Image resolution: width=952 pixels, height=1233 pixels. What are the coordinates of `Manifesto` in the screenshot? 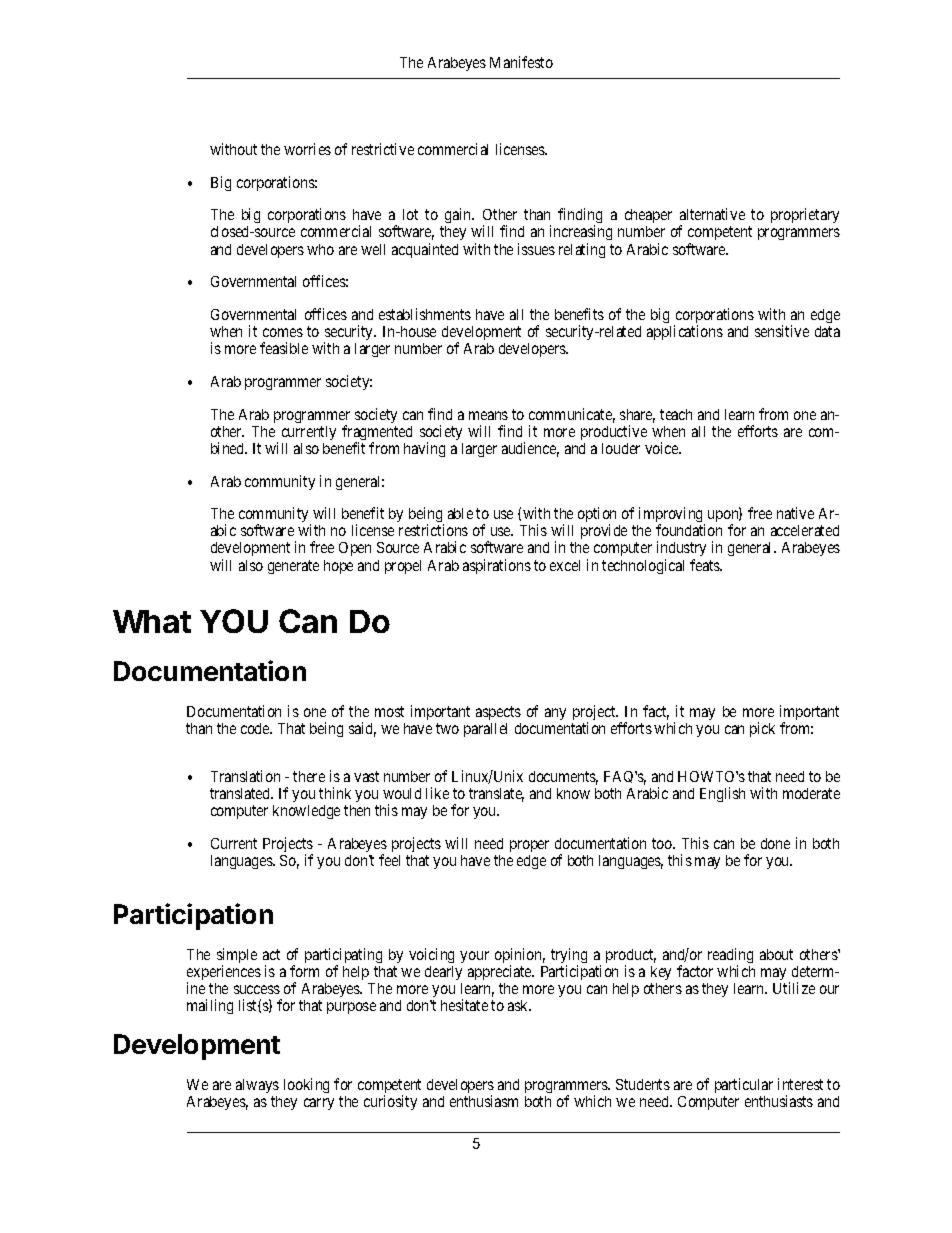 It's located at (521, 62).
